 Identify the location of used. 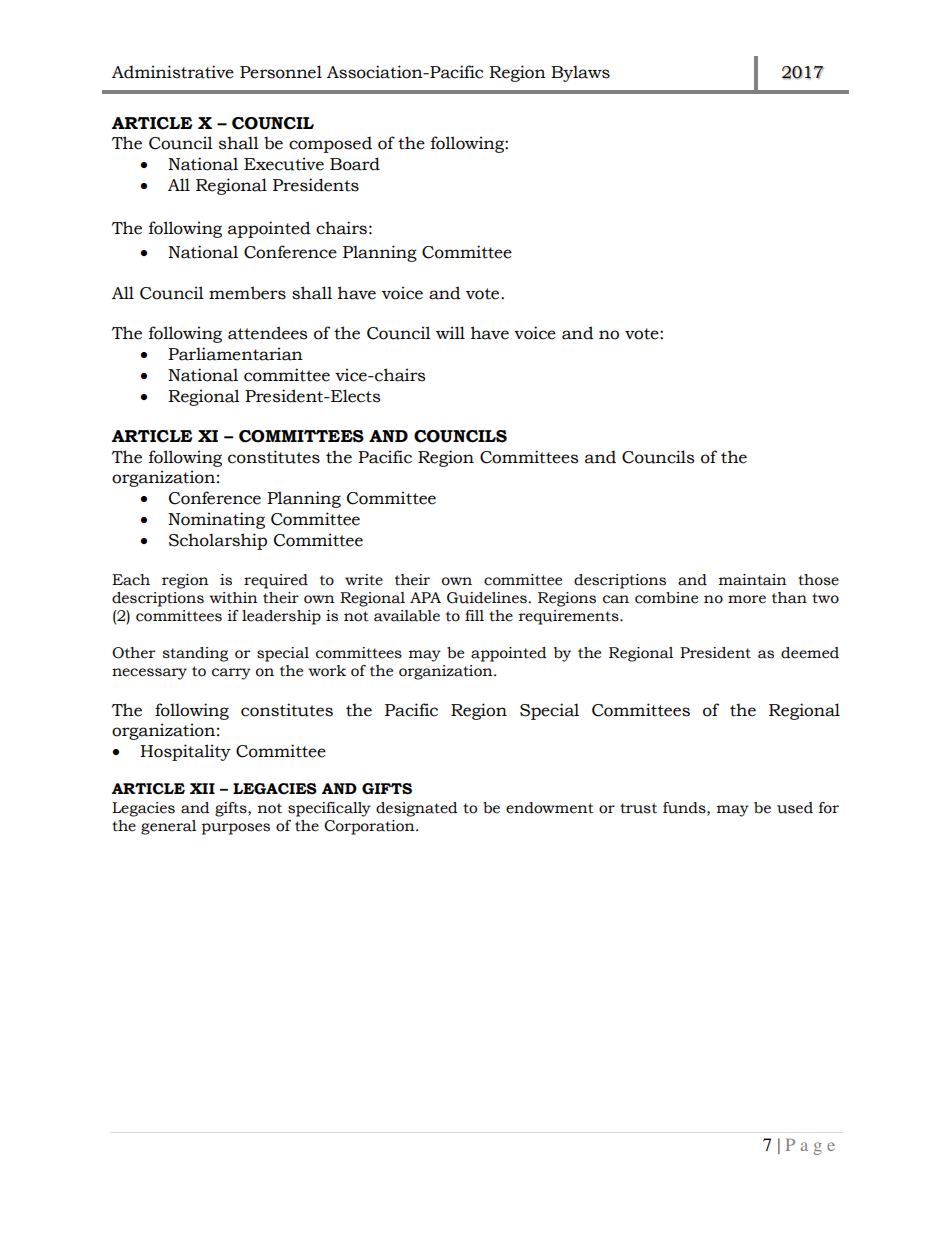
(795, 808).
